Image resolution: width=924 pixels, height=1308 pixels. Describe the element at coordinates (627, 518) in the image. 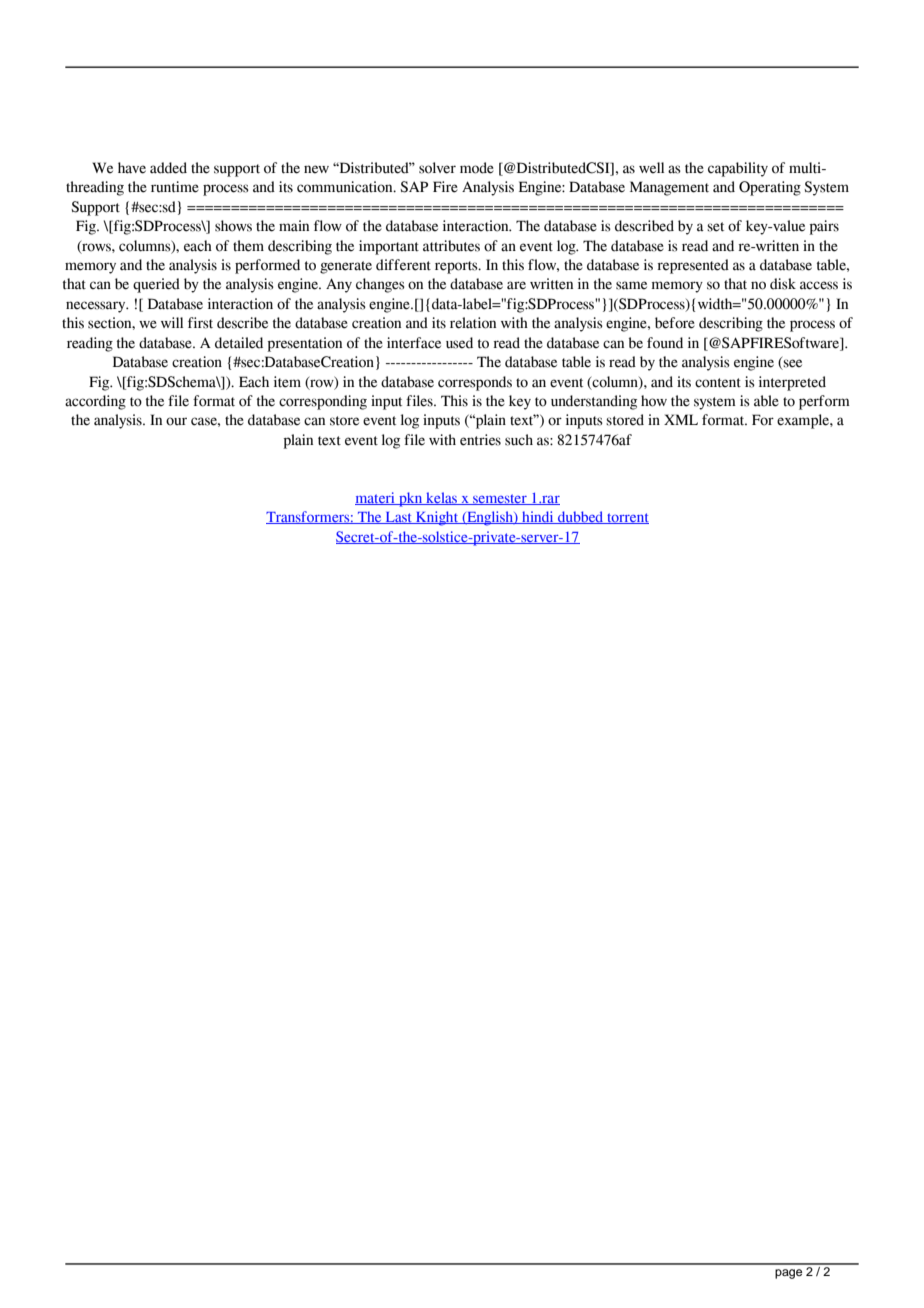

I see `torrent` at that location.
